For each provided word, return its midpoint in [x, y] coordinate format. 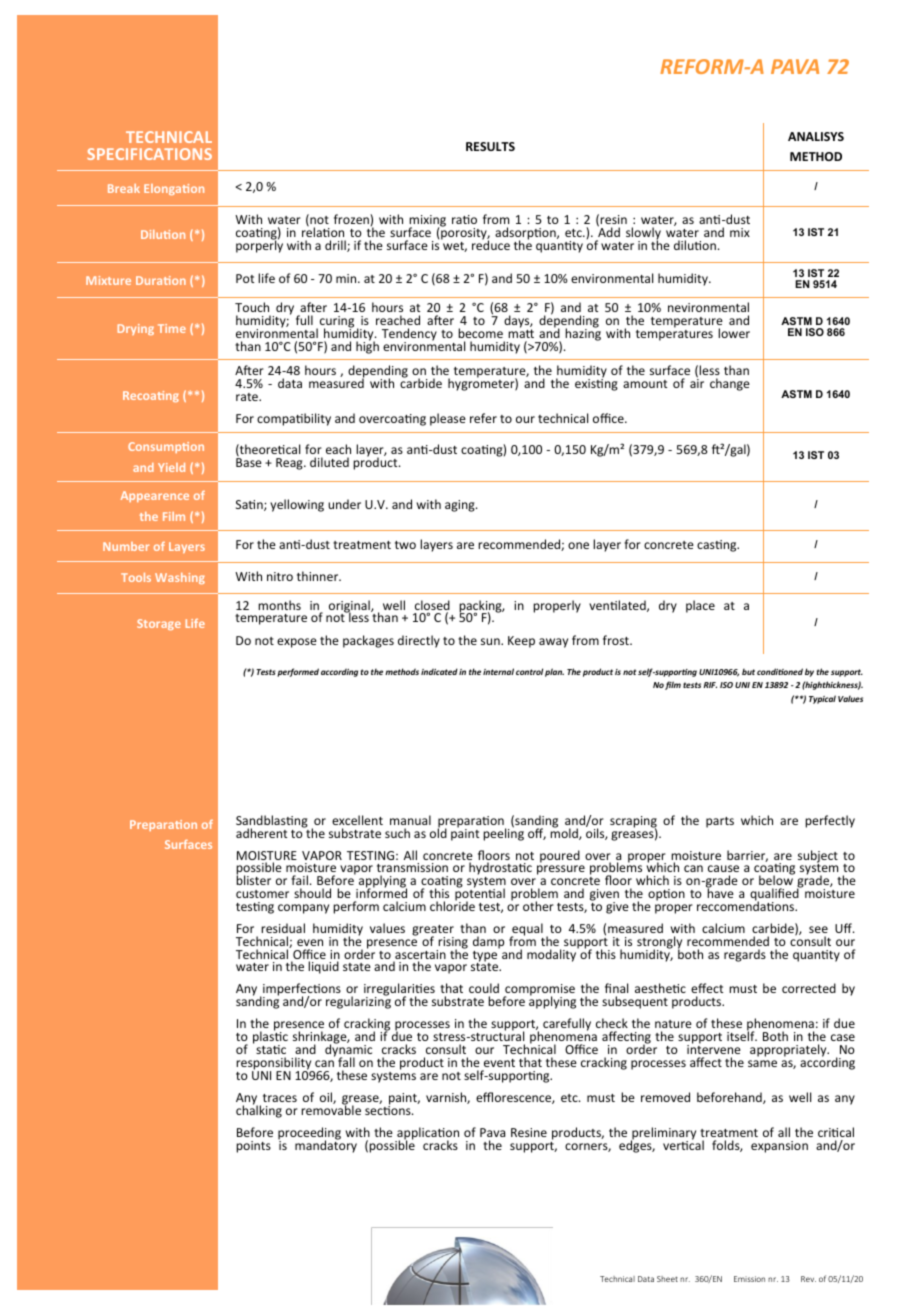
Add [609, 231]
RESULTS [490, 146]
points [253, 1147]
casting [718, 546]
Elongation [174, 189]
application [427, 1134]
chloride [452, 905]
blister [253, 879]
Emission [749, 1279]
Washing [180, 578]
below [776, 879]
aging [461, 506]
